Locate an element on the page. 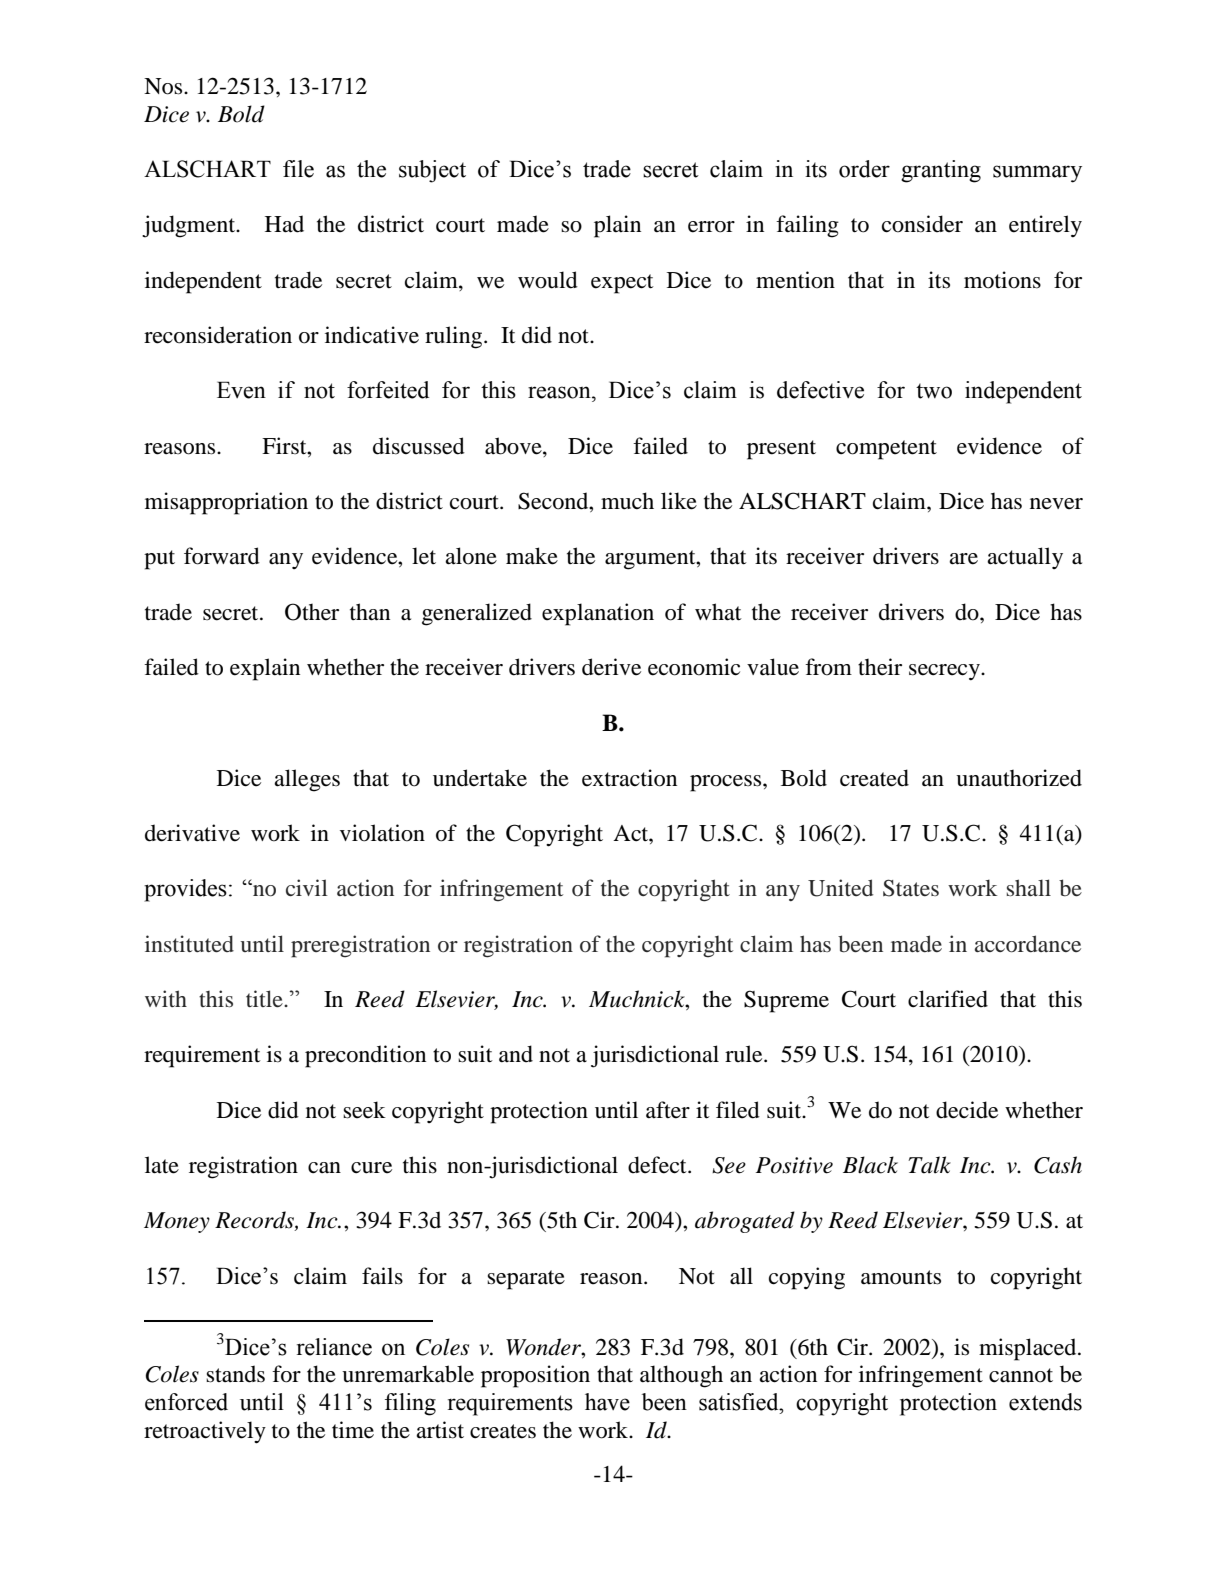 This document has height=1588, width=1227. Nos is located at coordinates (164, 86).
